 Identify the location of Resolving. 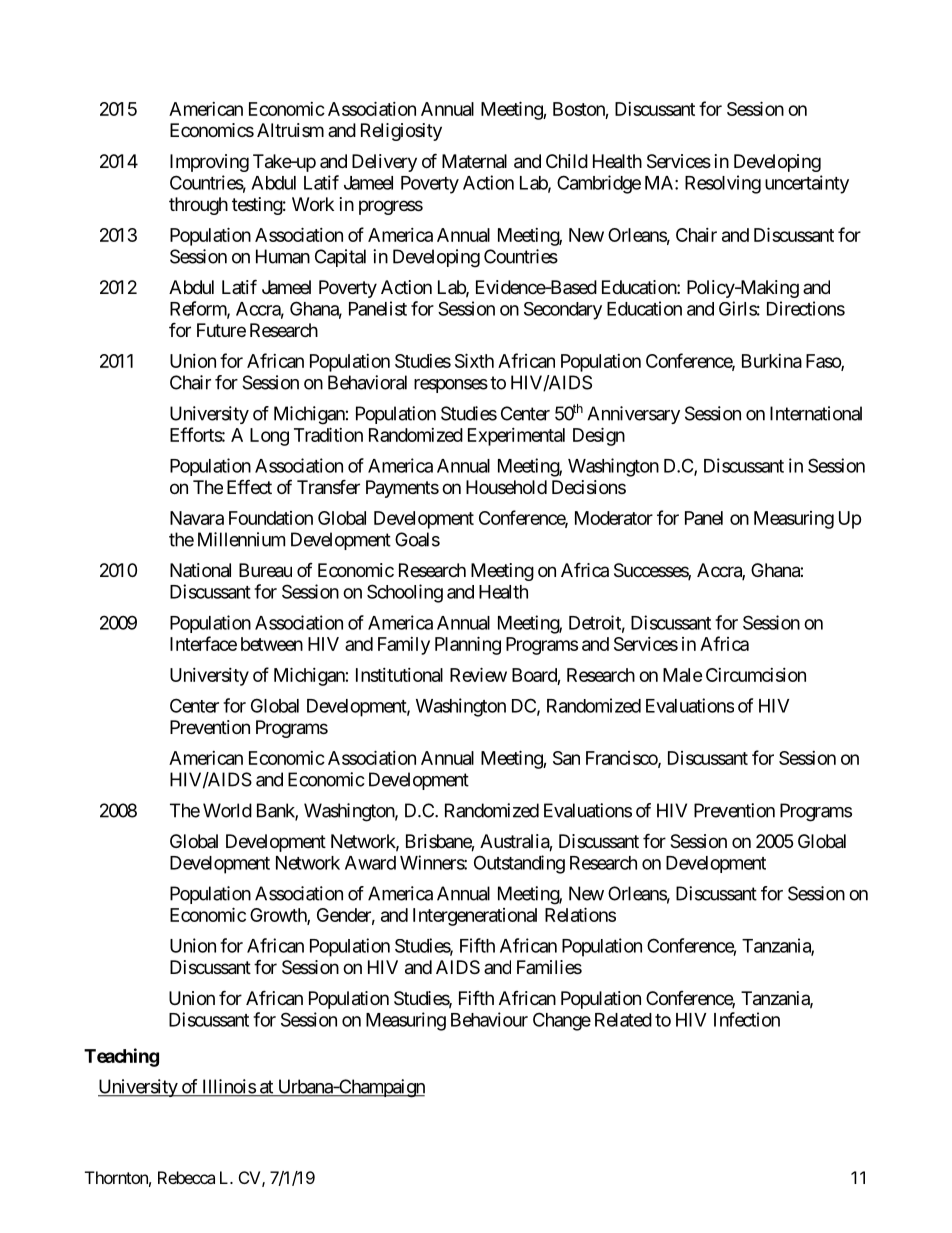
(723, 184).
